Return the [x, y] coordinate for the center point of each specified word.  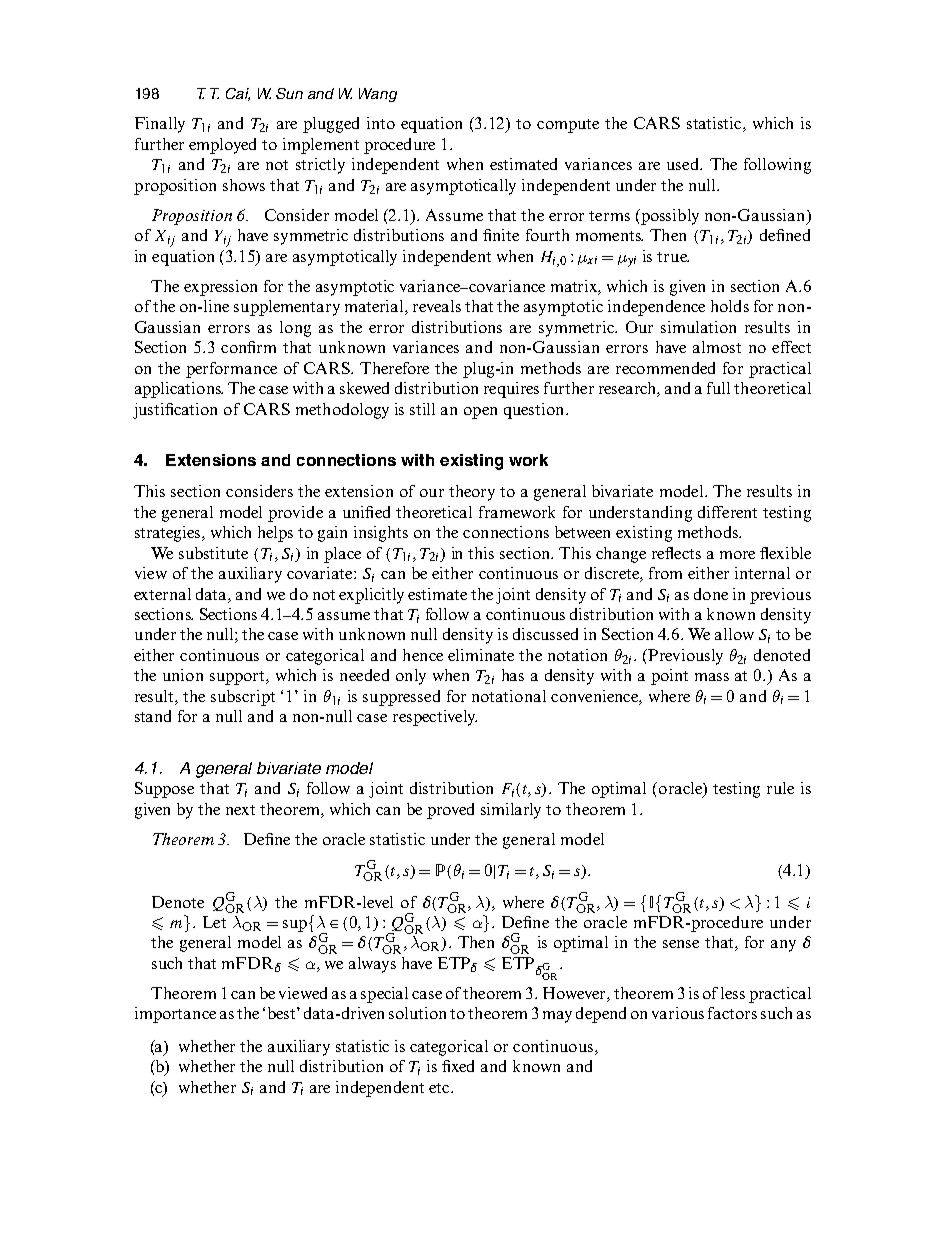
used [684, 164]
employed [222, 146]
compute [568, 126]
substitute [213, 553]
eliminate [481, 655]
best [283, 1013]
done [711, 594]
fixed [458, 1066]
